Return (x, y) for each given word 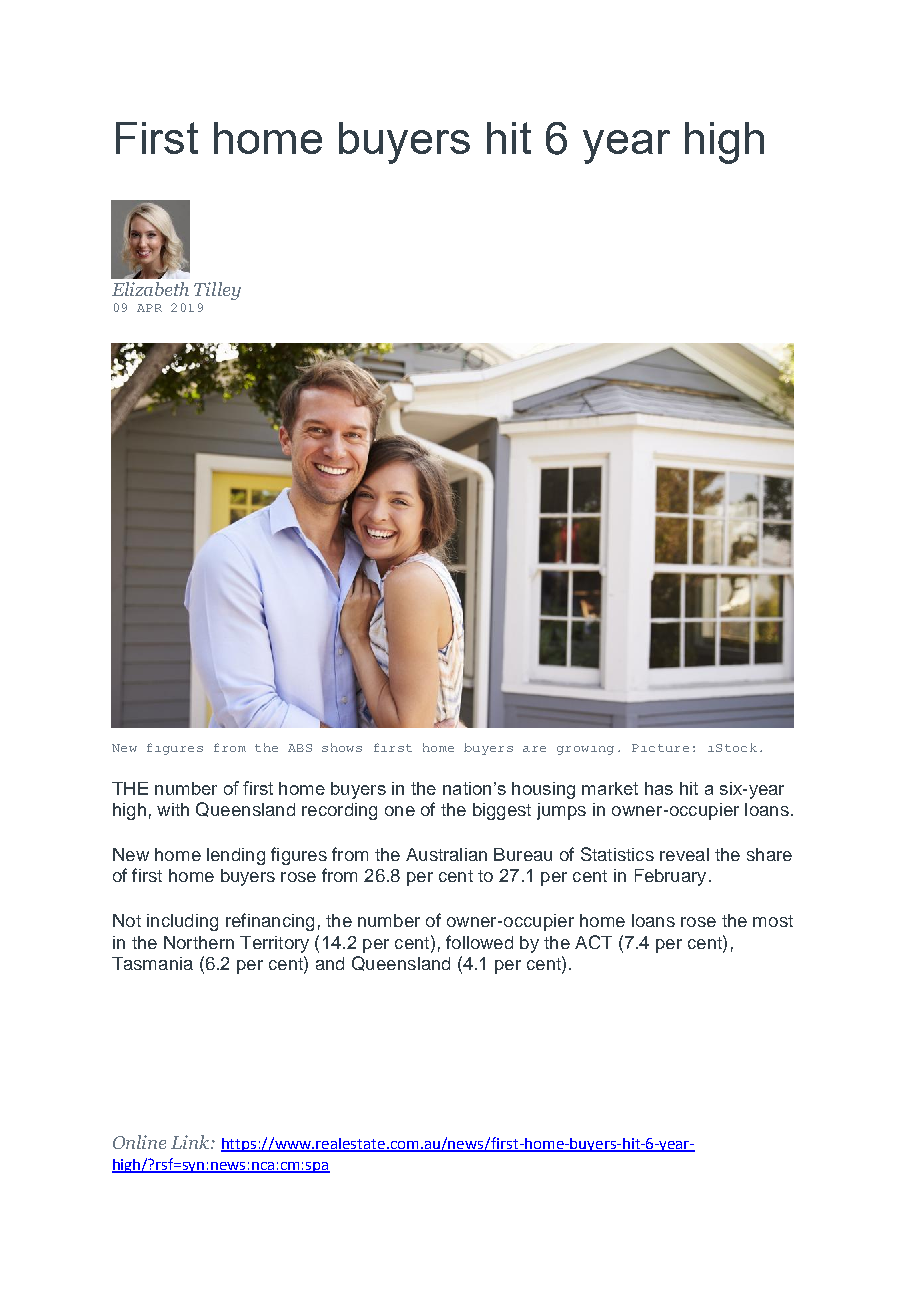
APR (149, 308)
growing (585, 750)
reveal (684, 854)
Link (190, 1142)
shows (342, 747)
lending (236, 856)
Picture (660, 748)
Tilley (217, 291)
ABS (300, 748)
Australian (446, 854)
